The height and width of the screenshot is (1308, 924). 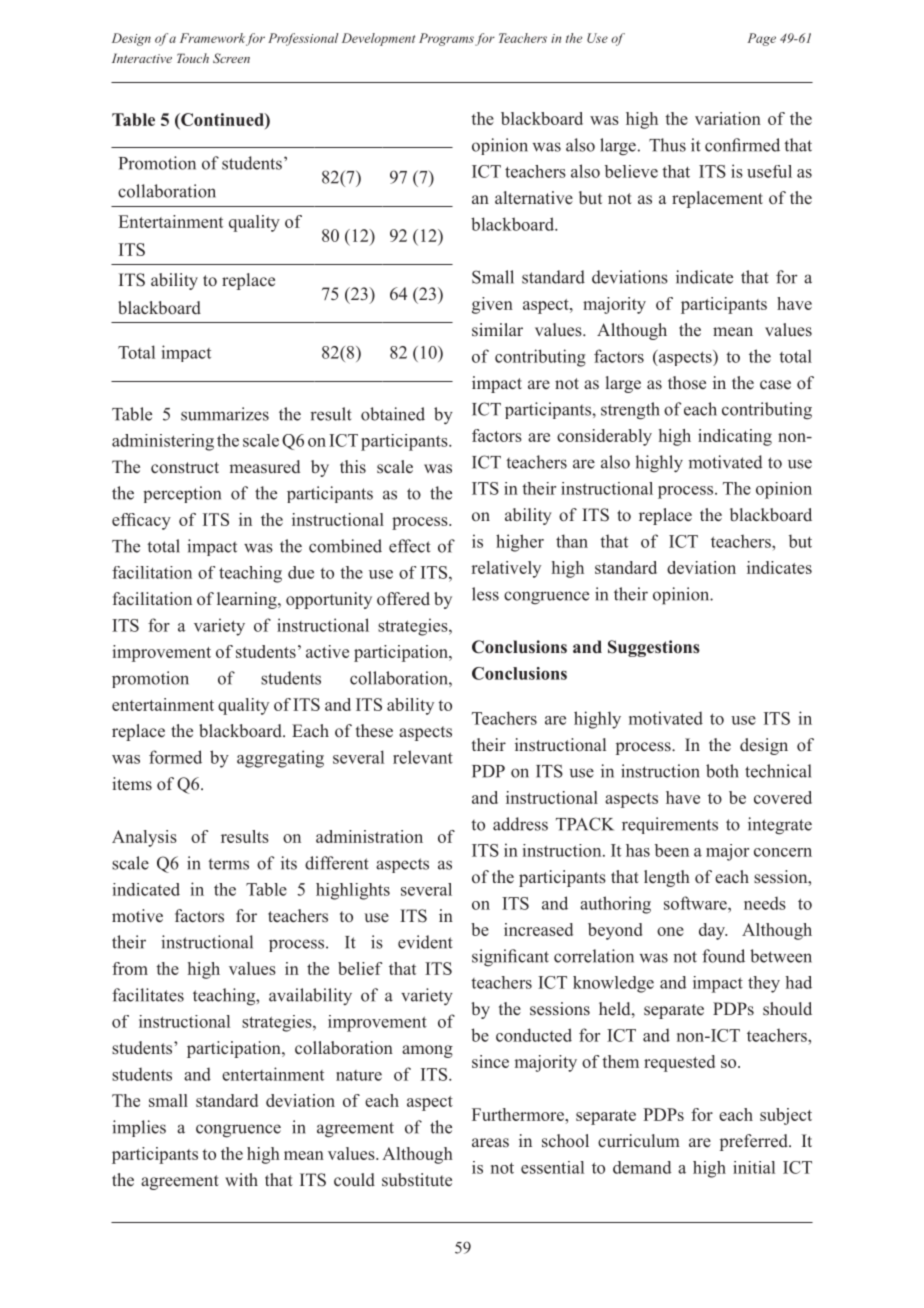 What do you see at coordinates (728, 118) in the screenshot?
I see `variation` at bounding box center [728, 118].
